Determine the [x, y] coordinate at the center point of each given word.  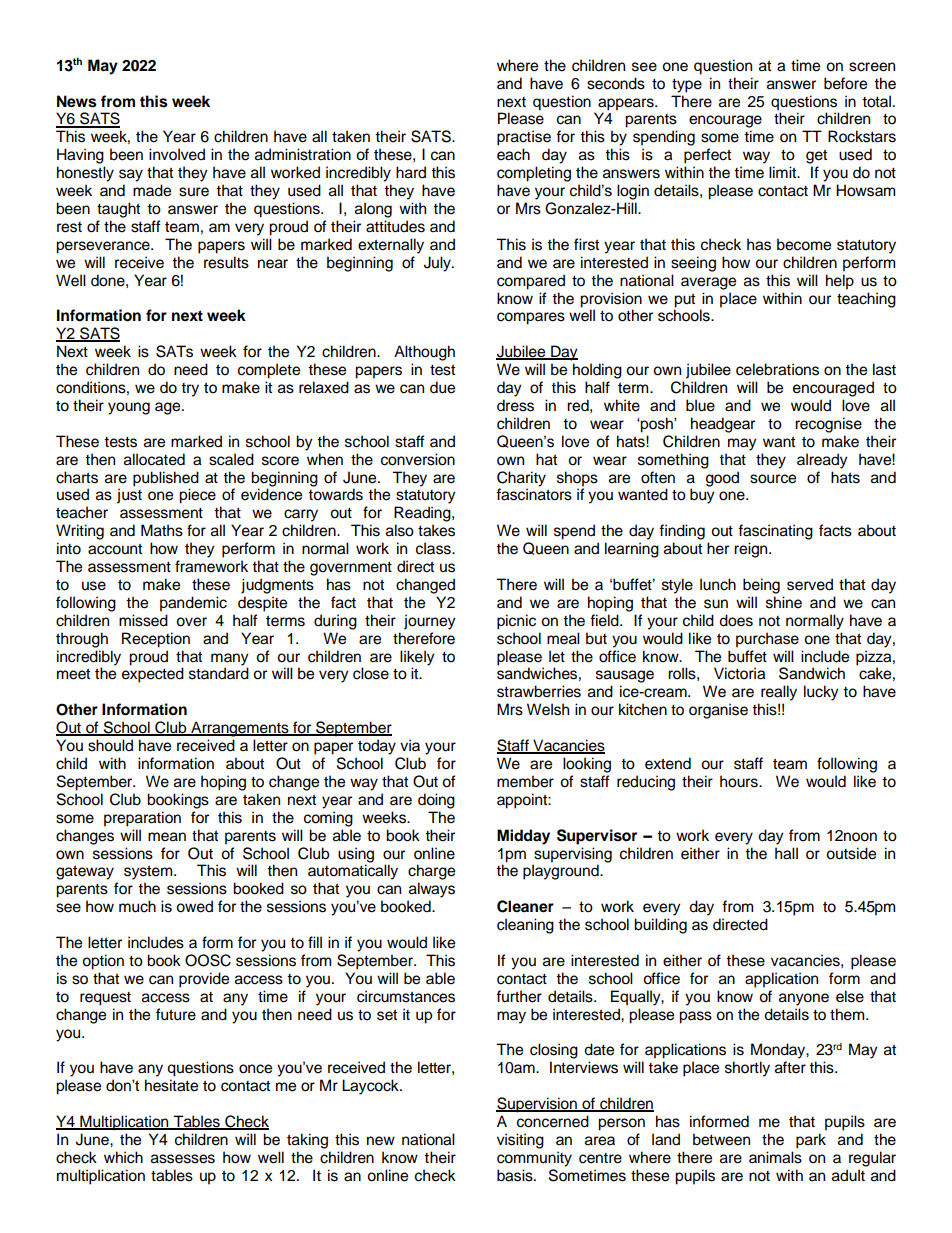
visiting [520, 1141]
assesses [183, 1159]
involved [177, 154]
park [811, 1141]
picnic [516, 622]
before [845, 83]
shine [784, 602]
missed [143, 620]
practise [524, 138]
